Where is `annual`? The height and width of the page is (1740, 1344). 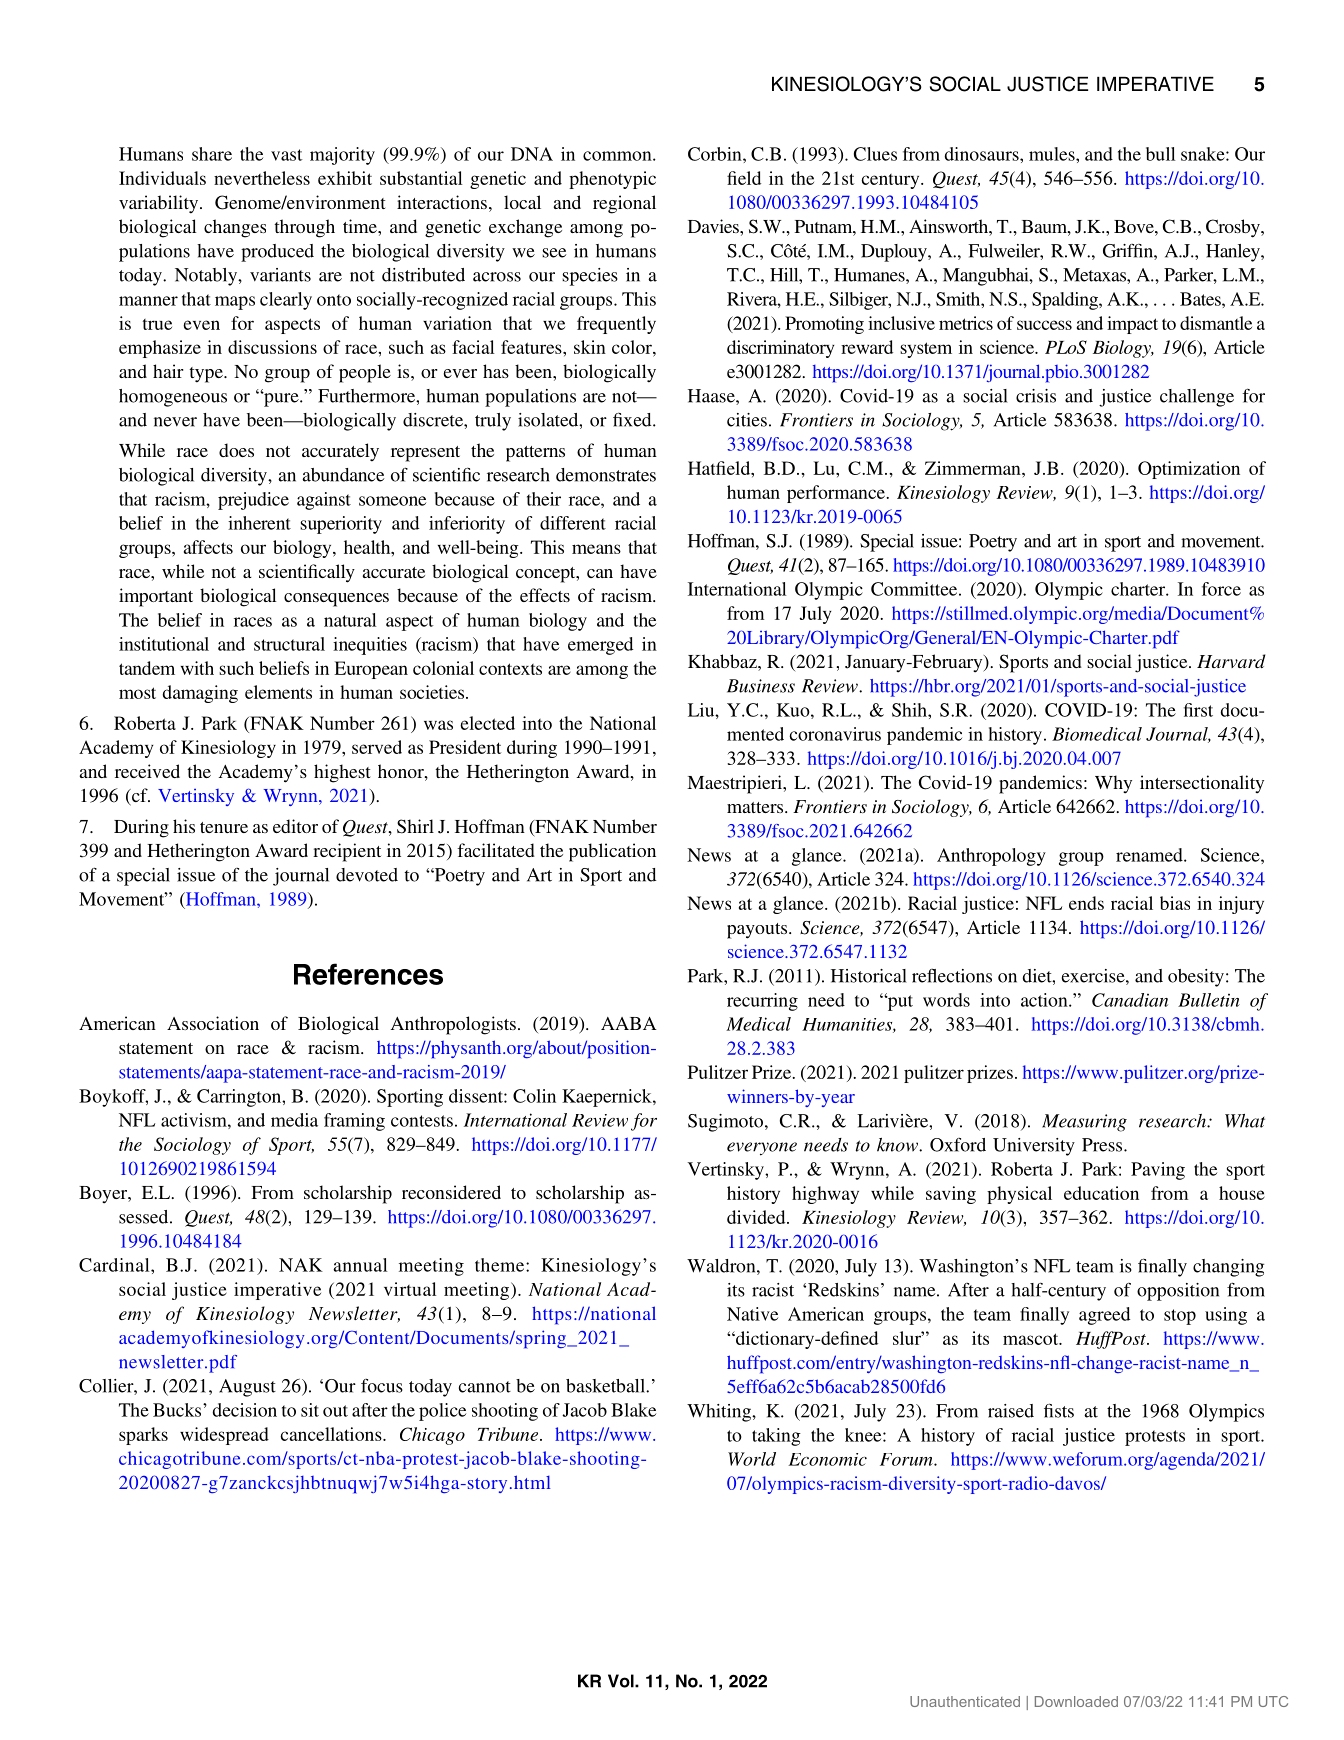 annual is located at coordinates (360, 1265).
